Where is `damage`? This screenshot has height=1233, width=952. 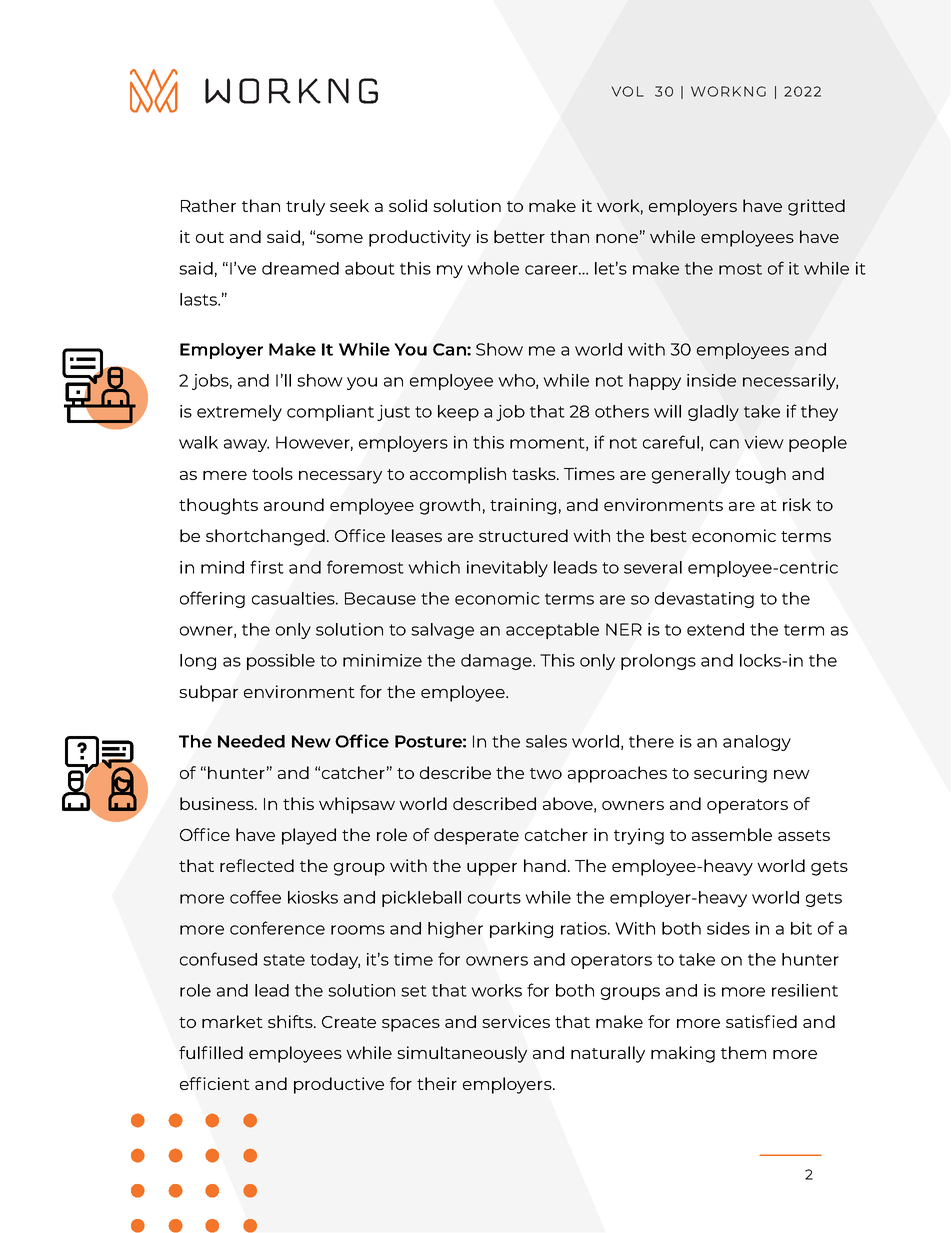 damage is located at coordinates (497, 662).
